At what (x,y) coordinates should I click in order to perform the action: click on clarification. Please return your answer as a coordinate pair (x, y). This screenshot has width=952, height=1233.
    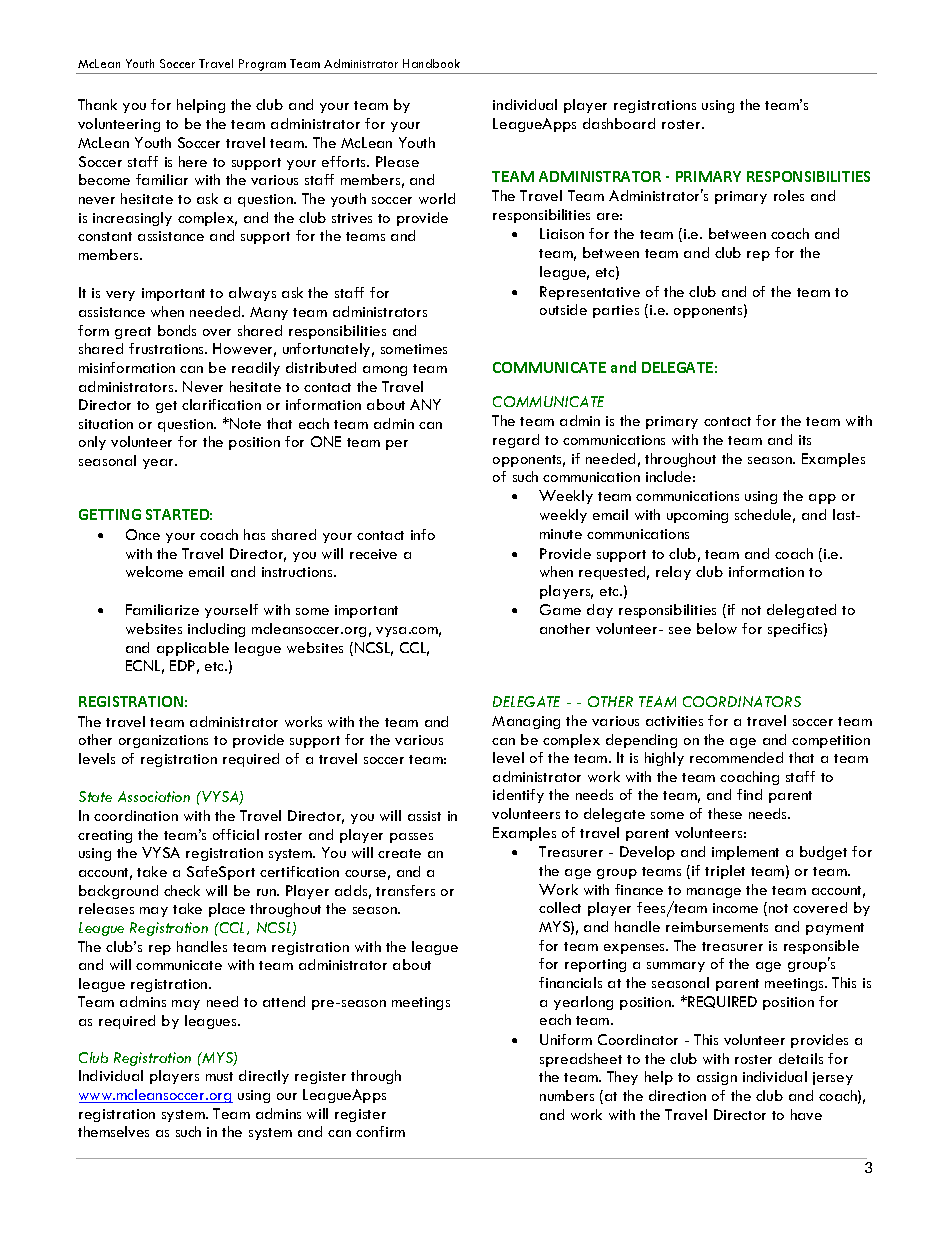
    Looking at the image, I should click on (221, 404).
